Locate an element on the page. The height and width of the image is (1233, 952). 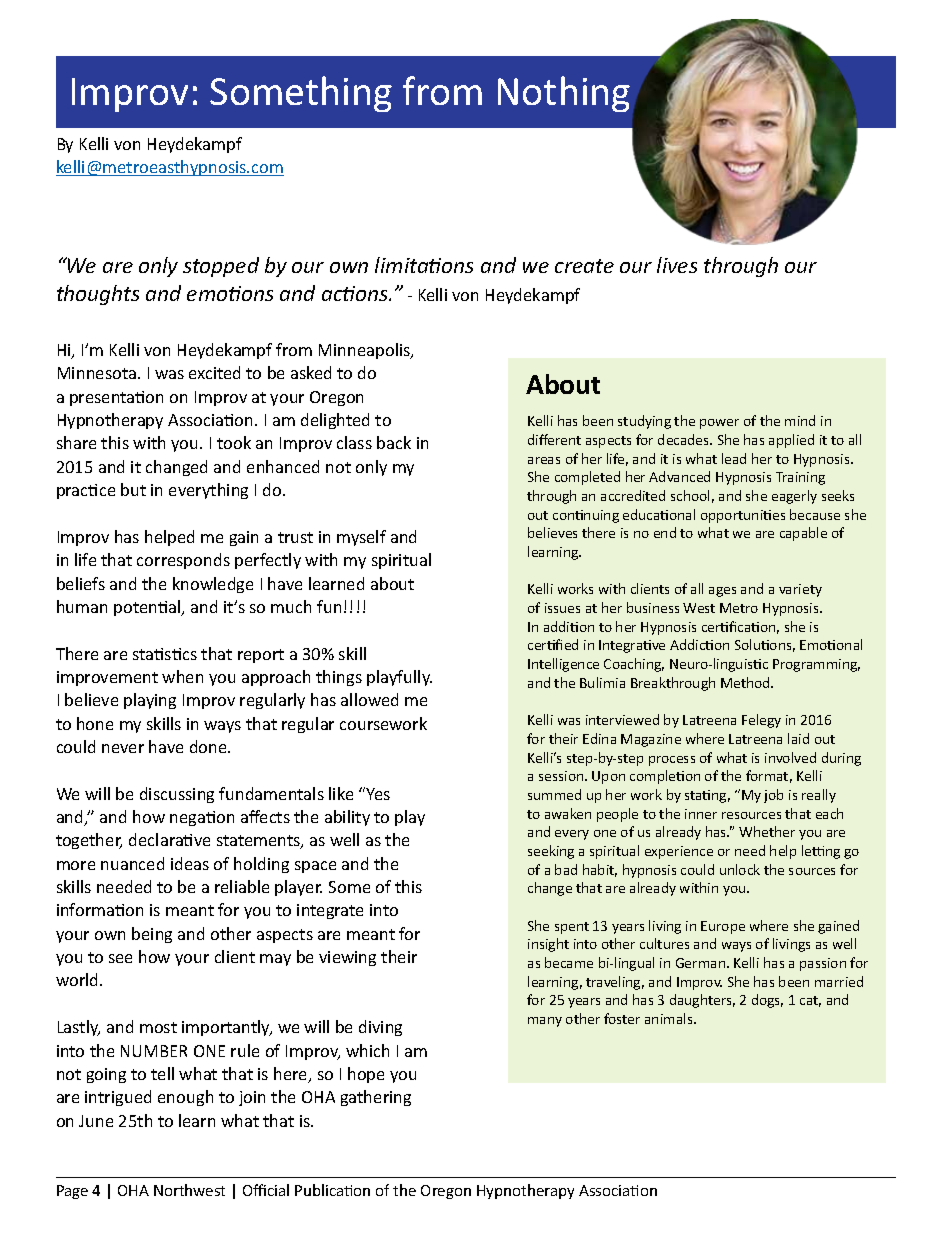
but is located at coordinates (133, 489).
